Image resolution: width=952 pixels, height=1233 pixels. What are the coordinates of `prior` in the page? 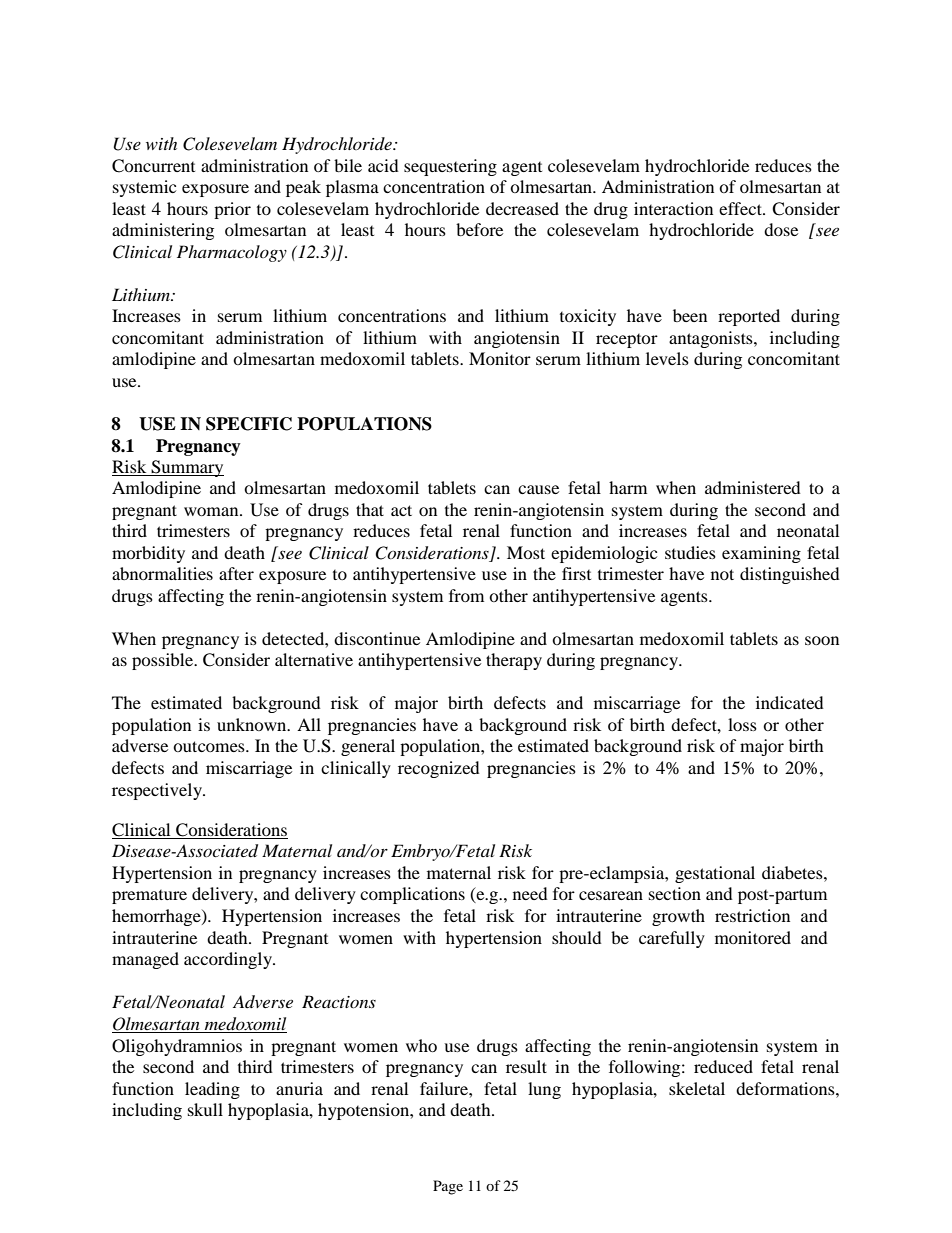 It's located at (232, 210).
